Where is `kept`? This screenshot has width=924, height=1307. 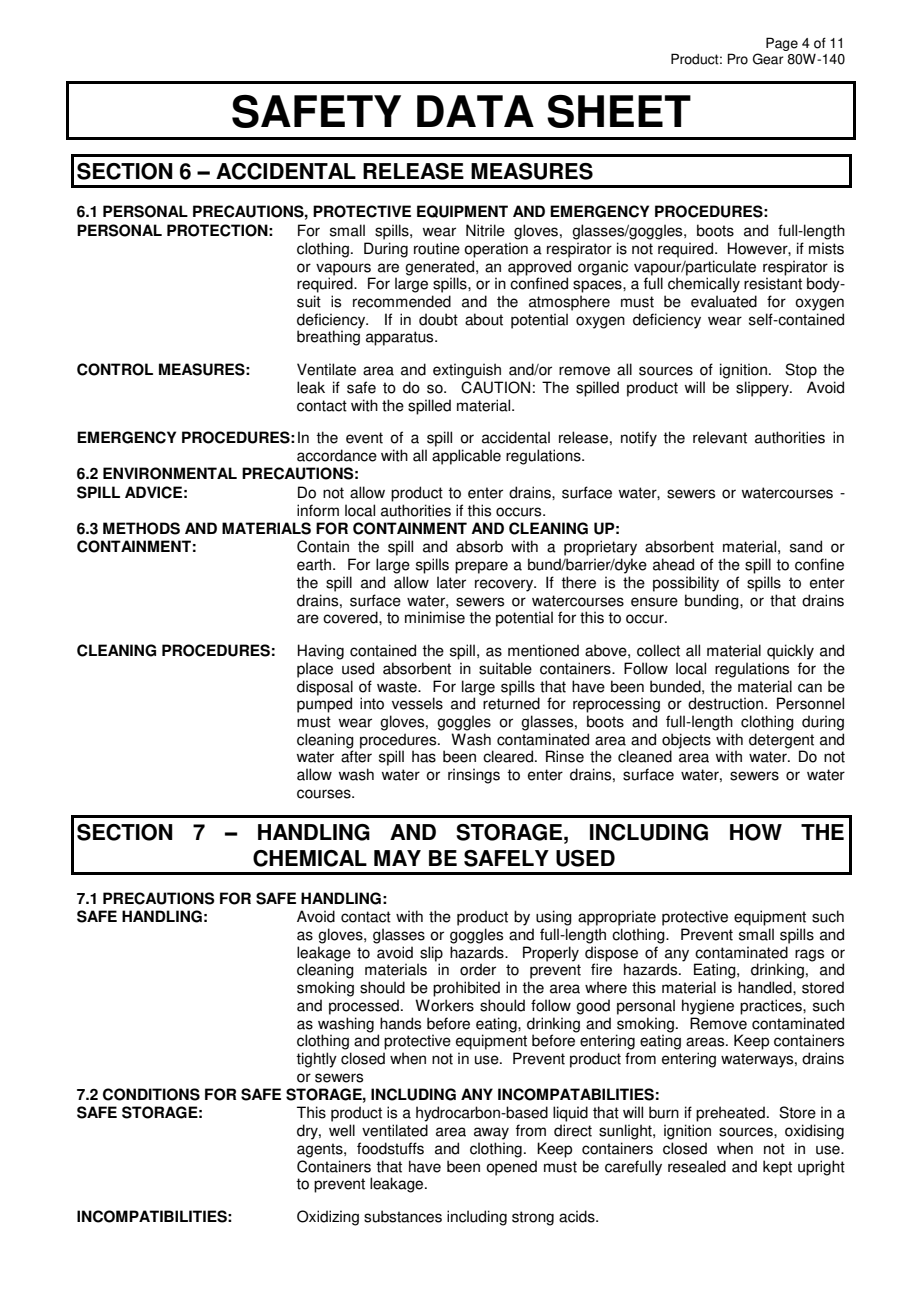 kept is located at coordinates (777, 1168).
